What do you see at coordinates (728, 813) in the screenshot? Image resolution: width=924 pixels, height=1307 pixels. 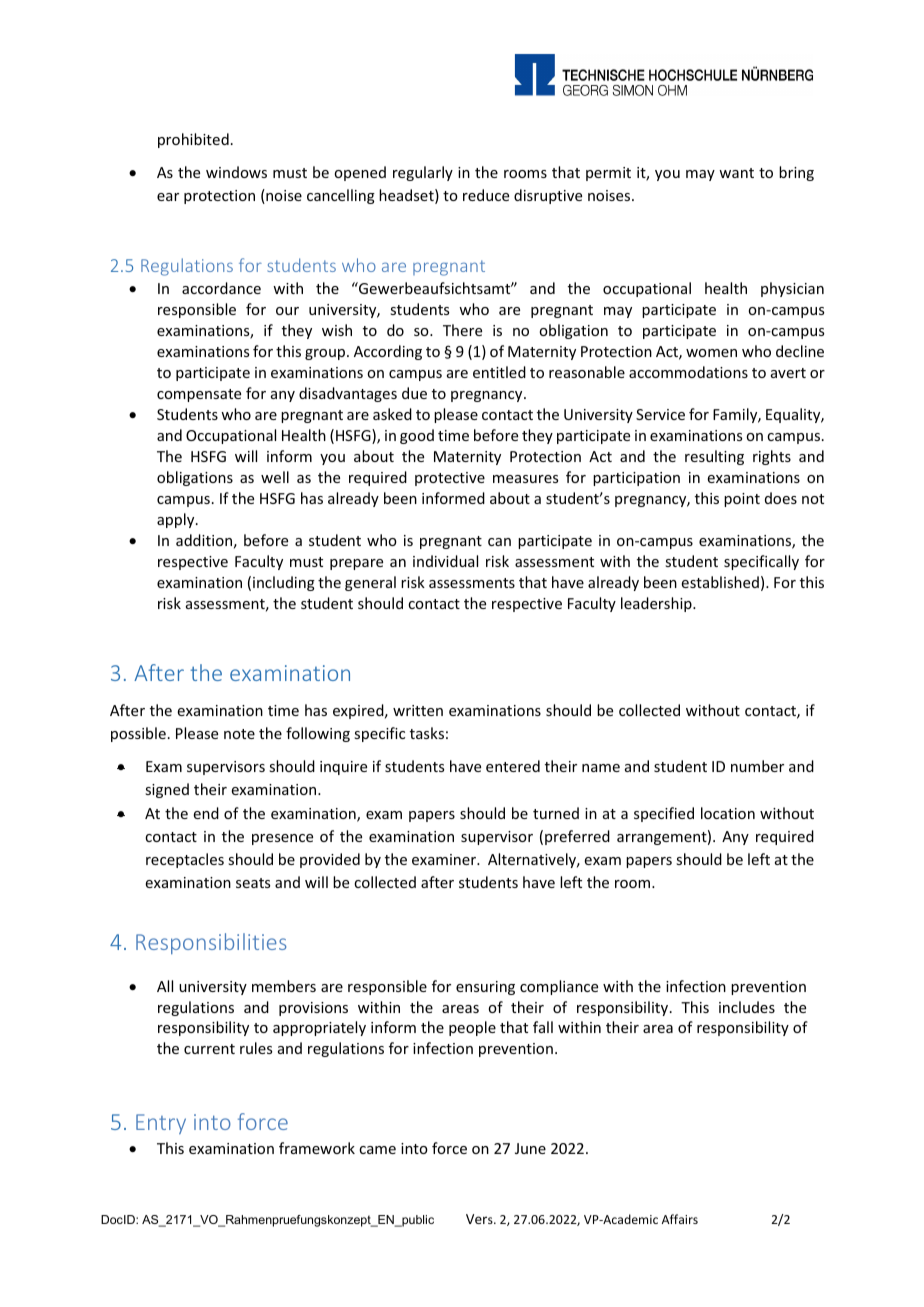 I see `location` at bounding box center [728, 813].
